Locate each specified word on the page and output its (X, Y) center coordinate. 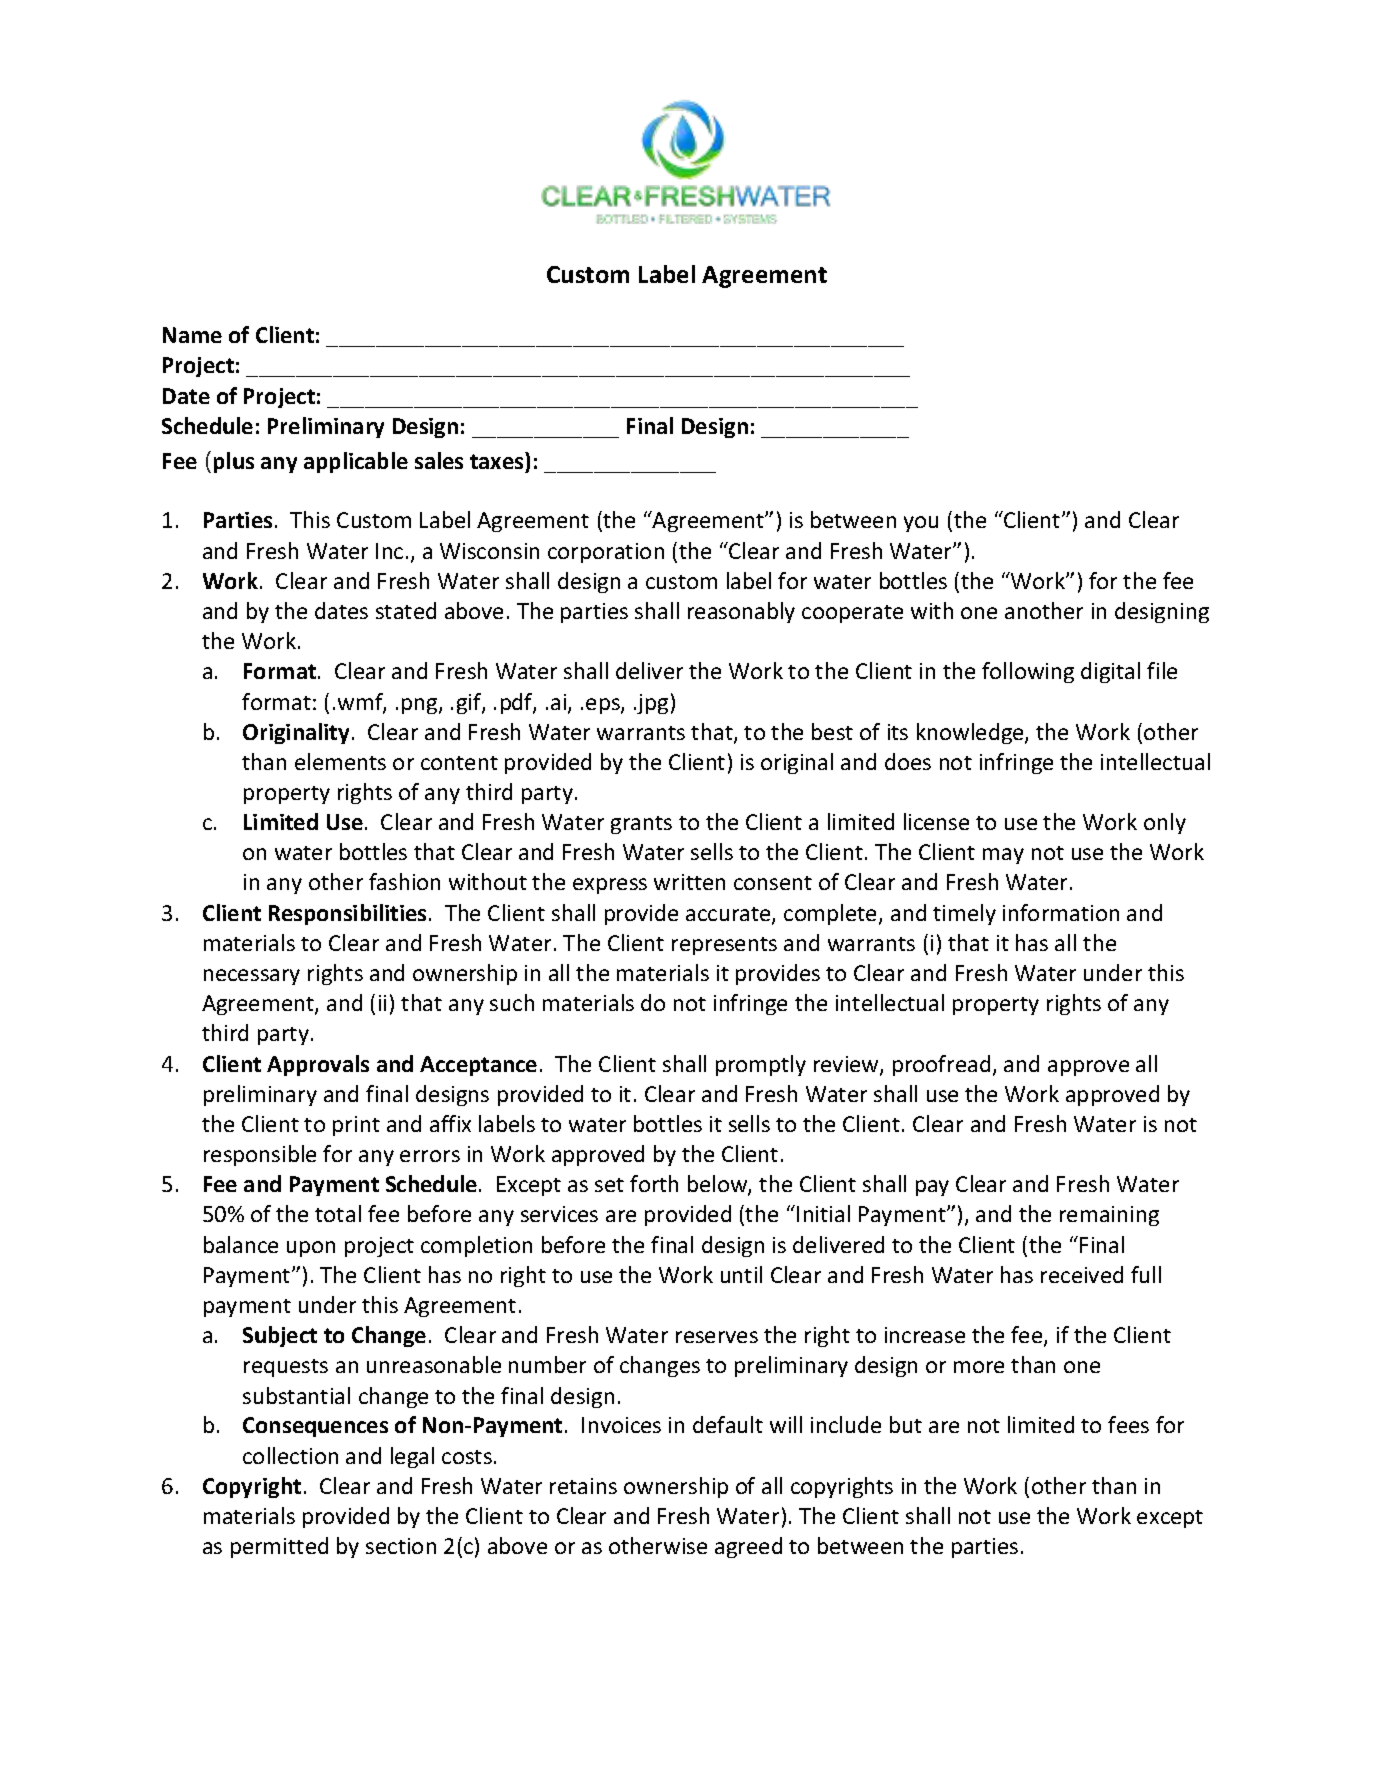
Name (192, 335)
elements (340, 761)
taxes (498, 460)
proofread (941, 1065)
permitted (279, 1547)
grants (641, 825)
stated (406, 610)
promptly (761, 1065)
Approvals (318, 1065)
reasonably (741, 612)
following (1028, 672)
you (921, 524)
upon (311, 1249)
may (1003, 856)
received (1082, 1274)
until (741, 1274)
